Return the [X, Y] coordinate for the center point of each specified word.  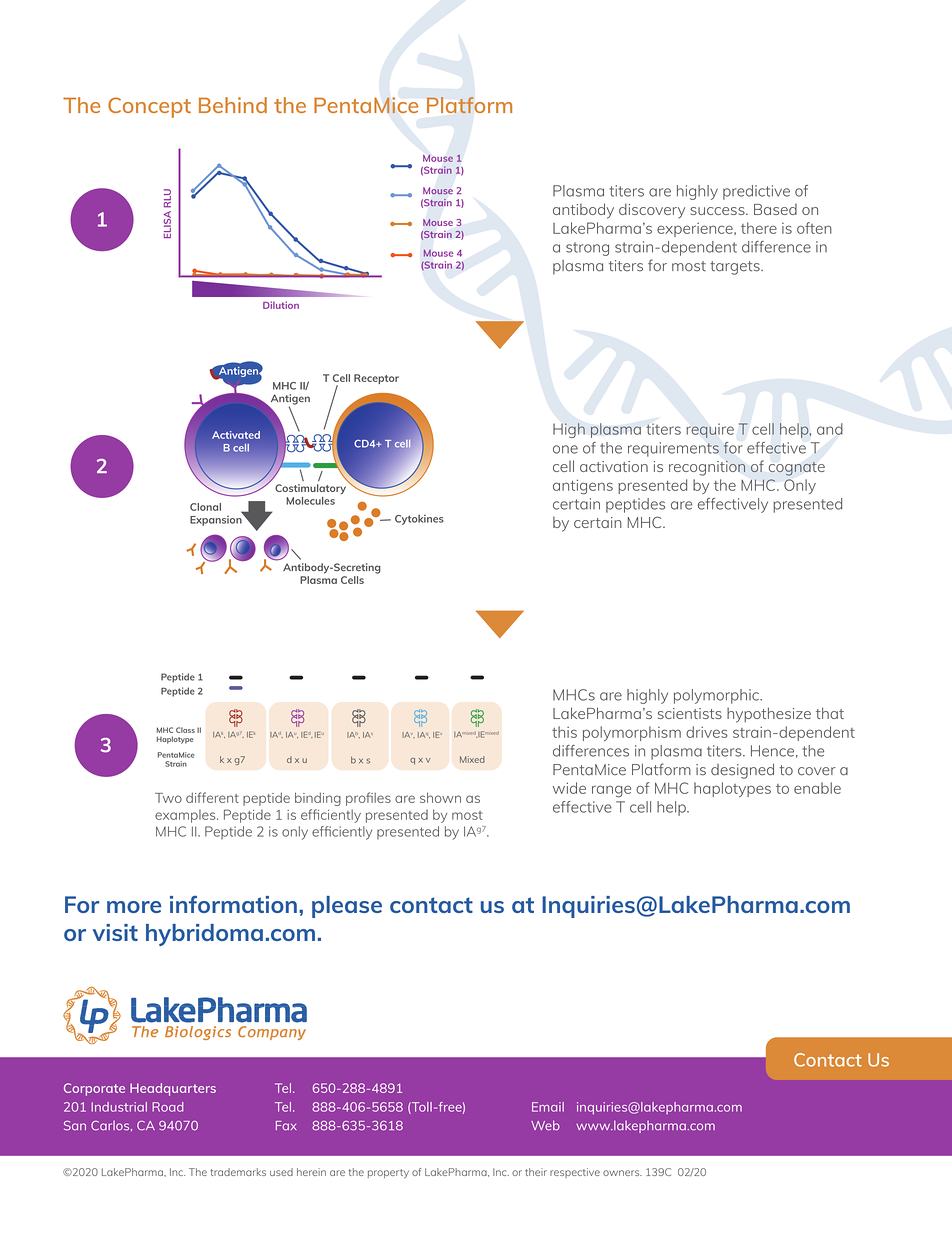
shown [440, 797]
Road [167, 1107]
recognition [707, 468]
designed [742, 771]
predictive [756, 192]
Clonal [205, 507]
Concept [149, 107]
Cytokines [419, 520]
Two [168, 798]
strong [587, 249]
